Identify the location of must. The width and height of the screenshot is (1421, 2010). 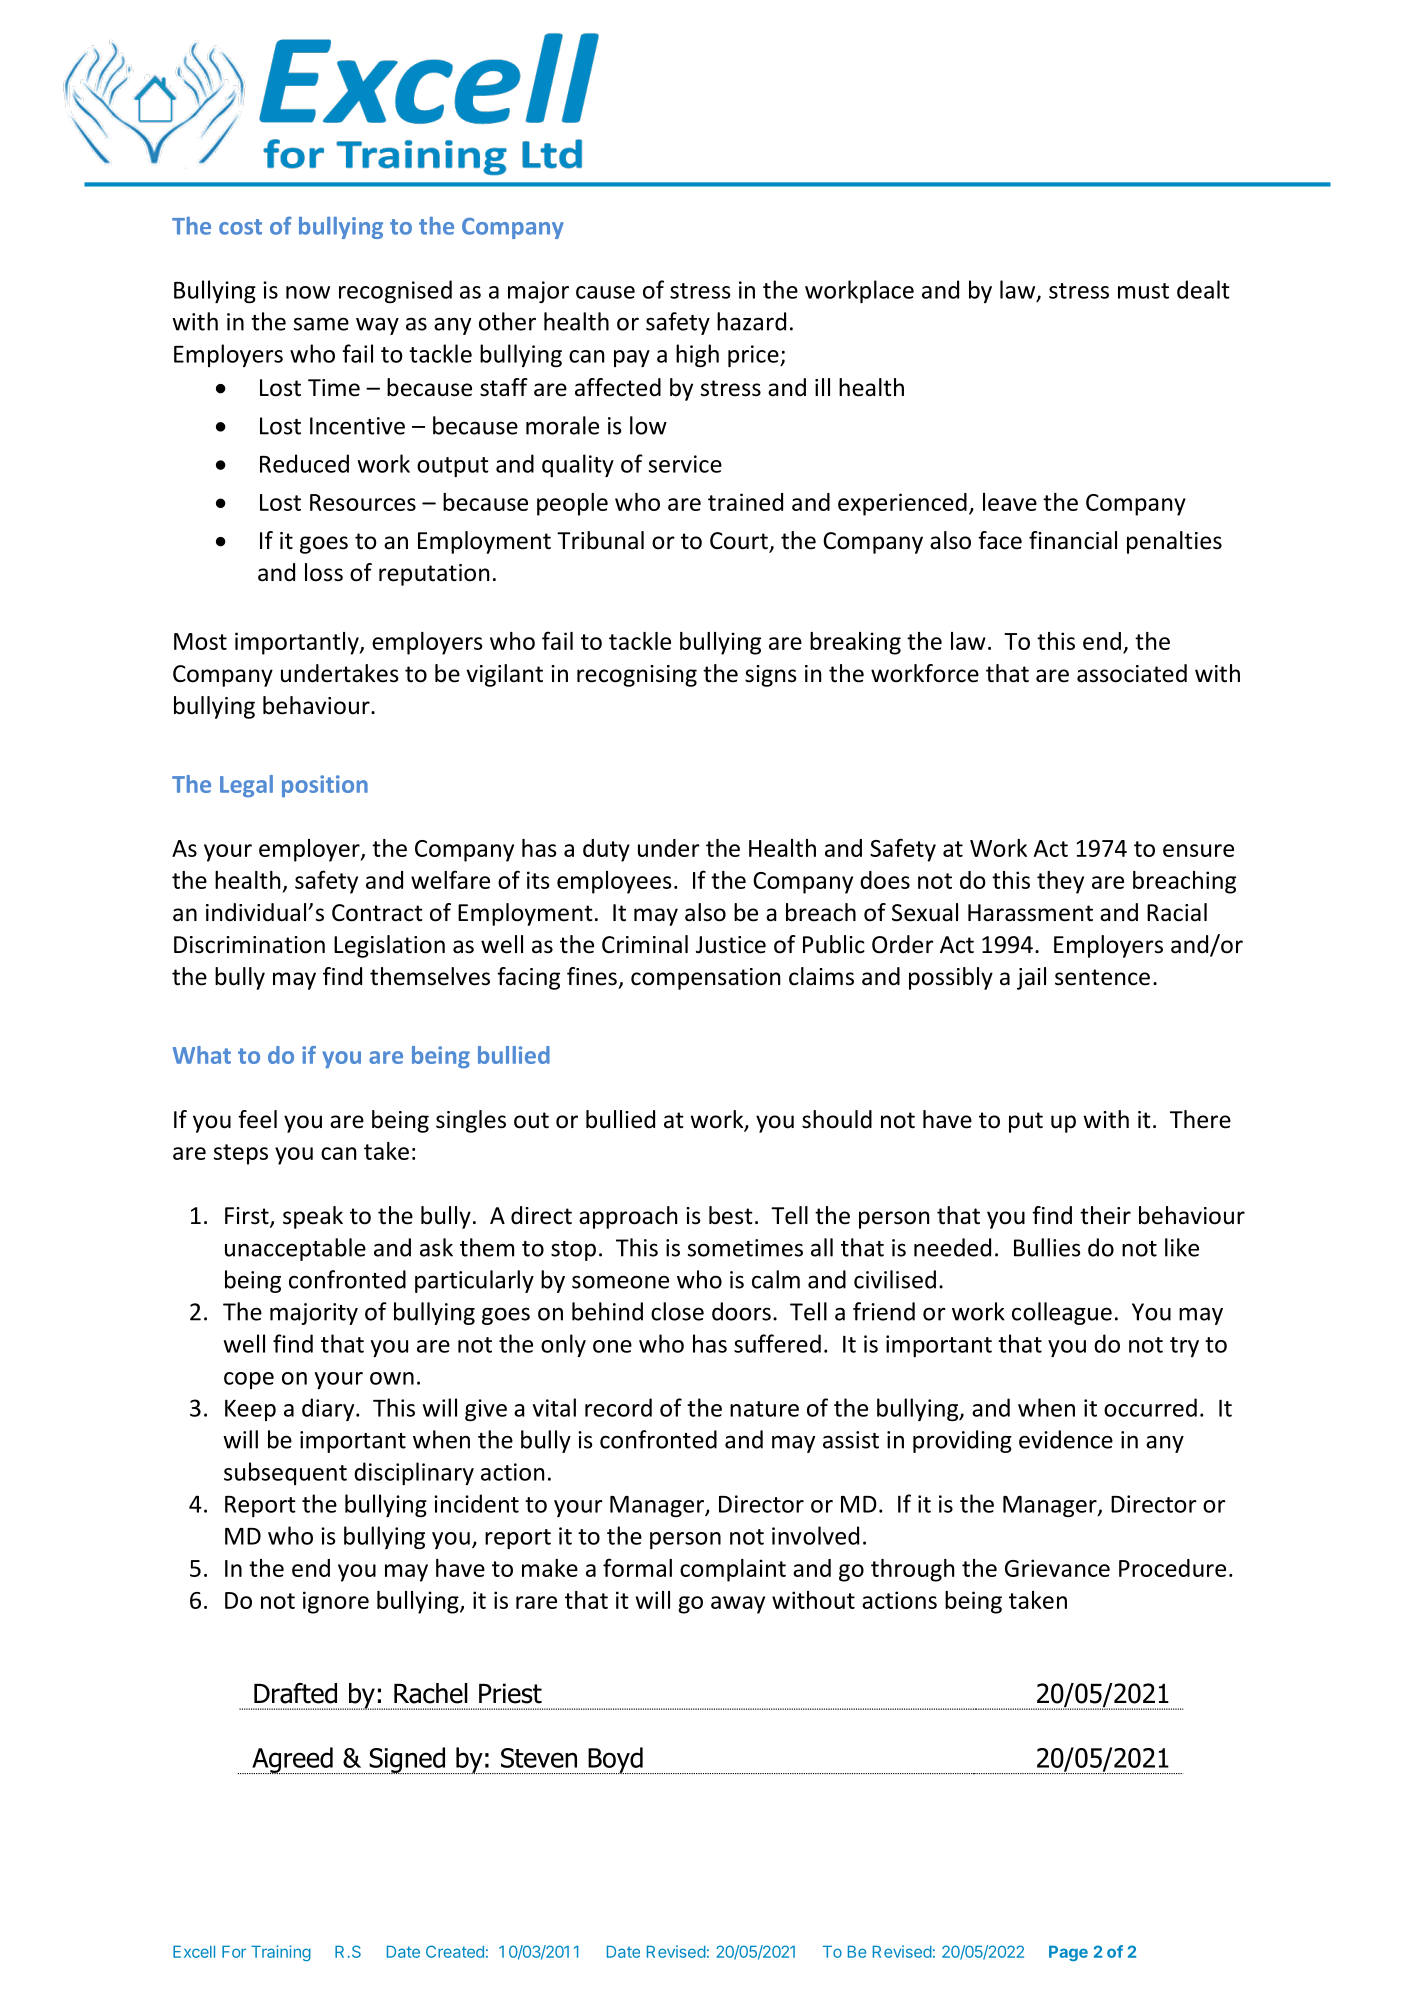
(1143, 291).
